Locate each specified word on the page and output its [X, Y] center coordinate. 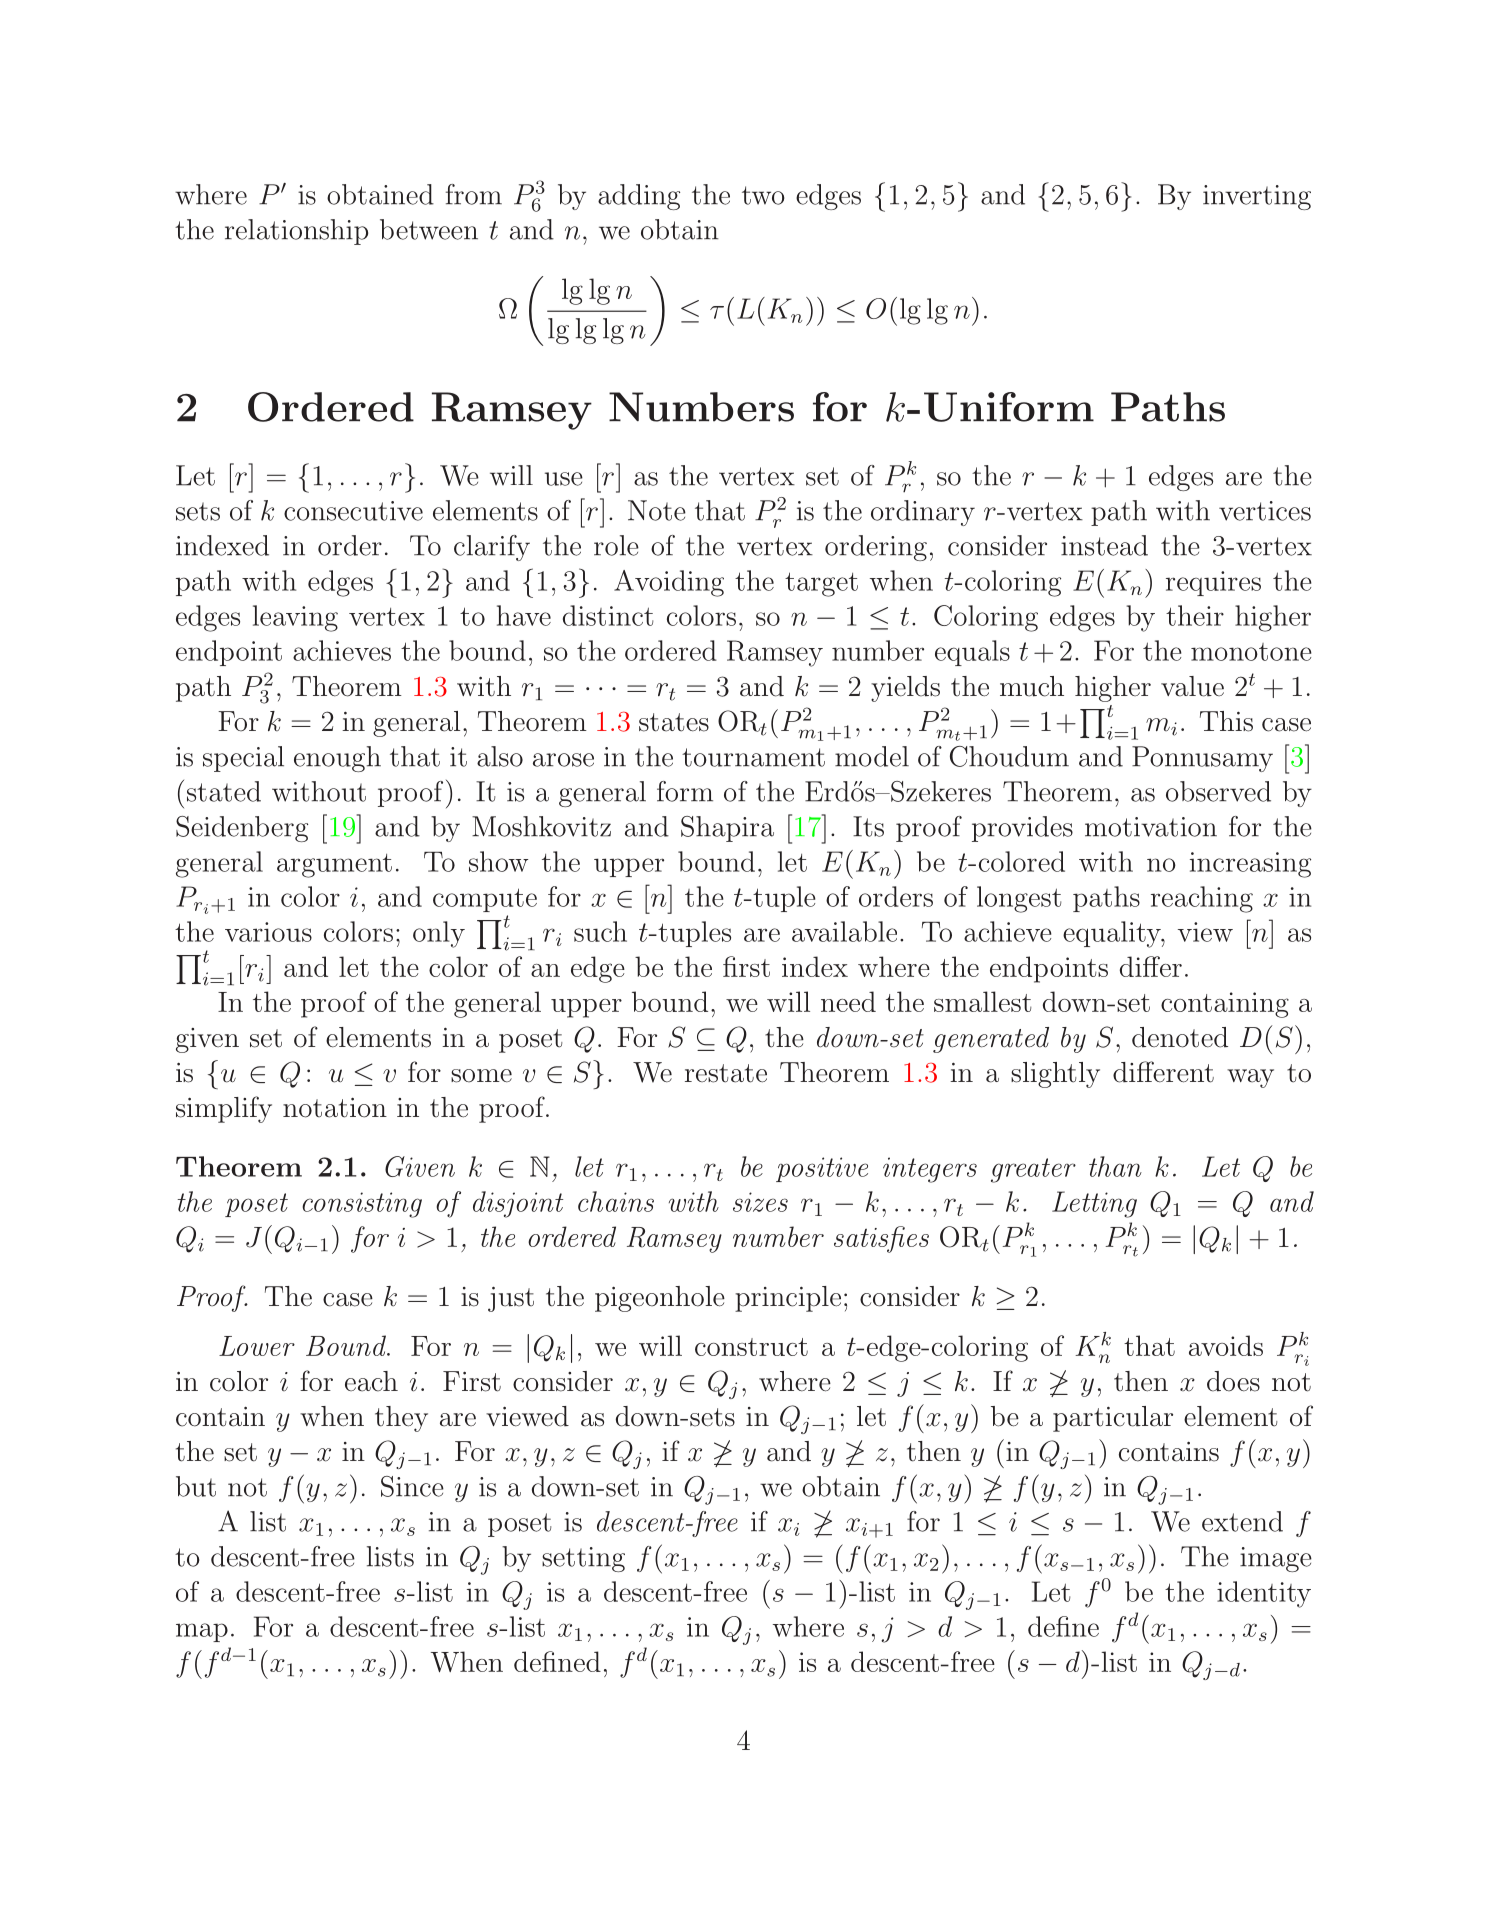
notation [335, 1108]
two [763, 195]
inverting [1257, 197]
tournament [753, 757]
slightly [1055, 1075]
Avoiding [669, 583]
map [202, 1632]
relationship [296, 232]
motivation [1151, 827]
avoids [1226, 1345]
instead [1104, 545]
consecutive [353, 511]
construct [751, 1347]
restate [726, 1073]
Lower [257, 1346]
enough [337, 759]
